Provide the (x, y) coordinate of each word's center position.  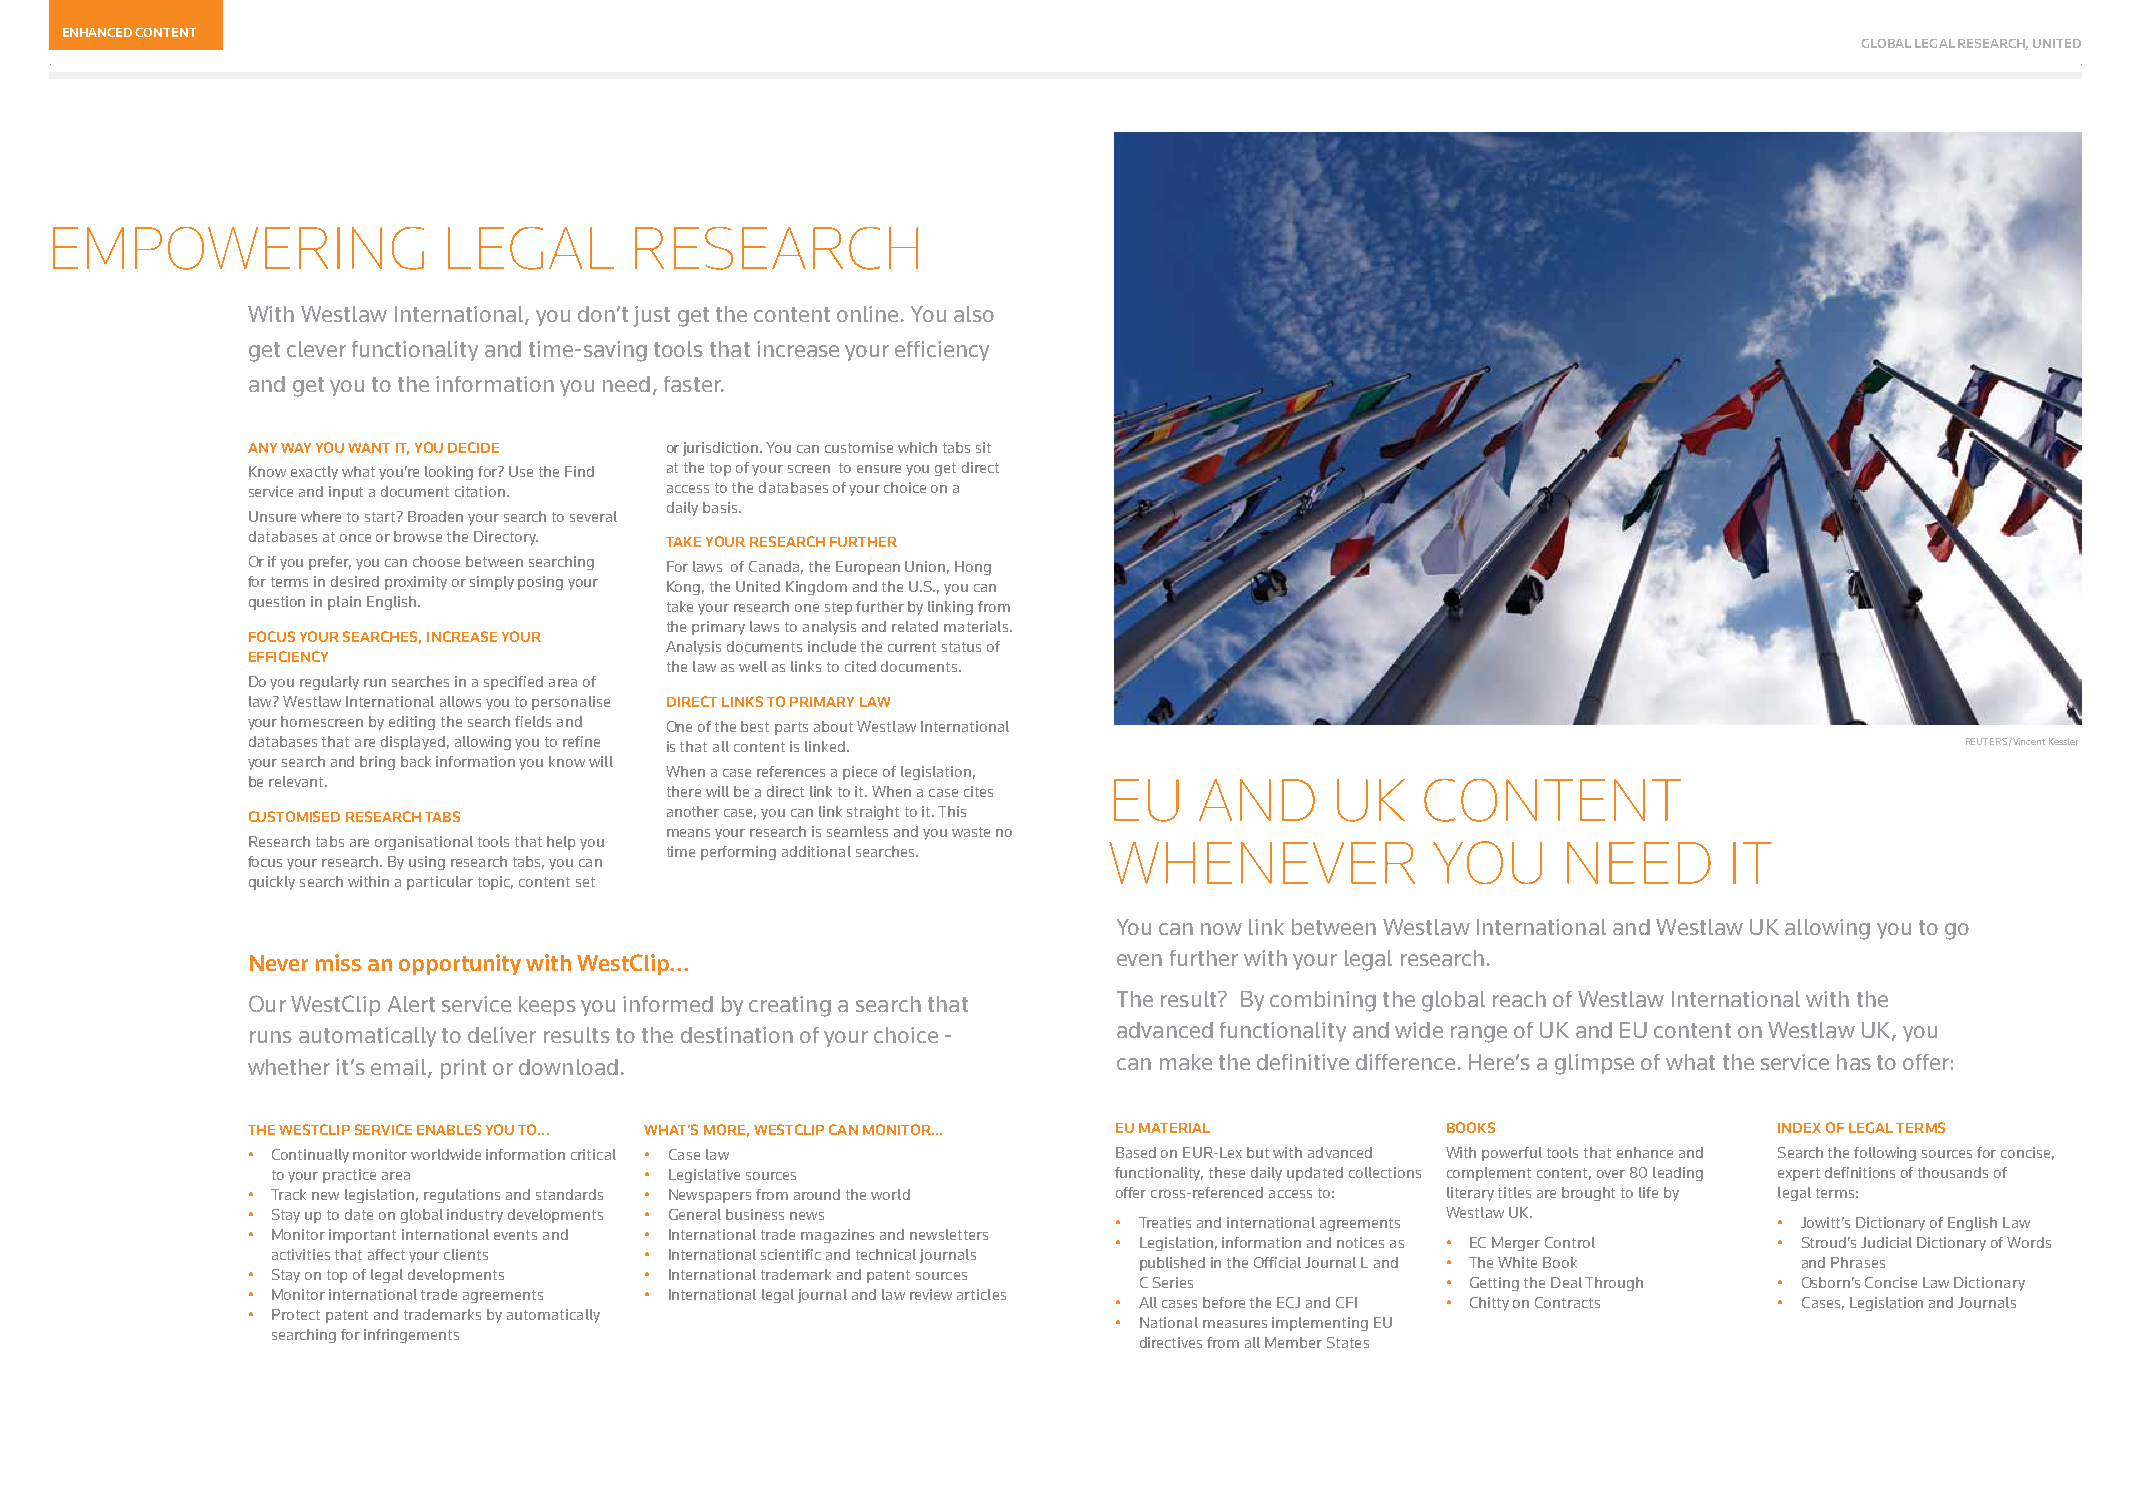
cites (978, 791)
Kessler (2063, 741)
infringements (411, 1336)
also (974, 314)
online (867, 314)
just (651, 316)
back (416, 761)
